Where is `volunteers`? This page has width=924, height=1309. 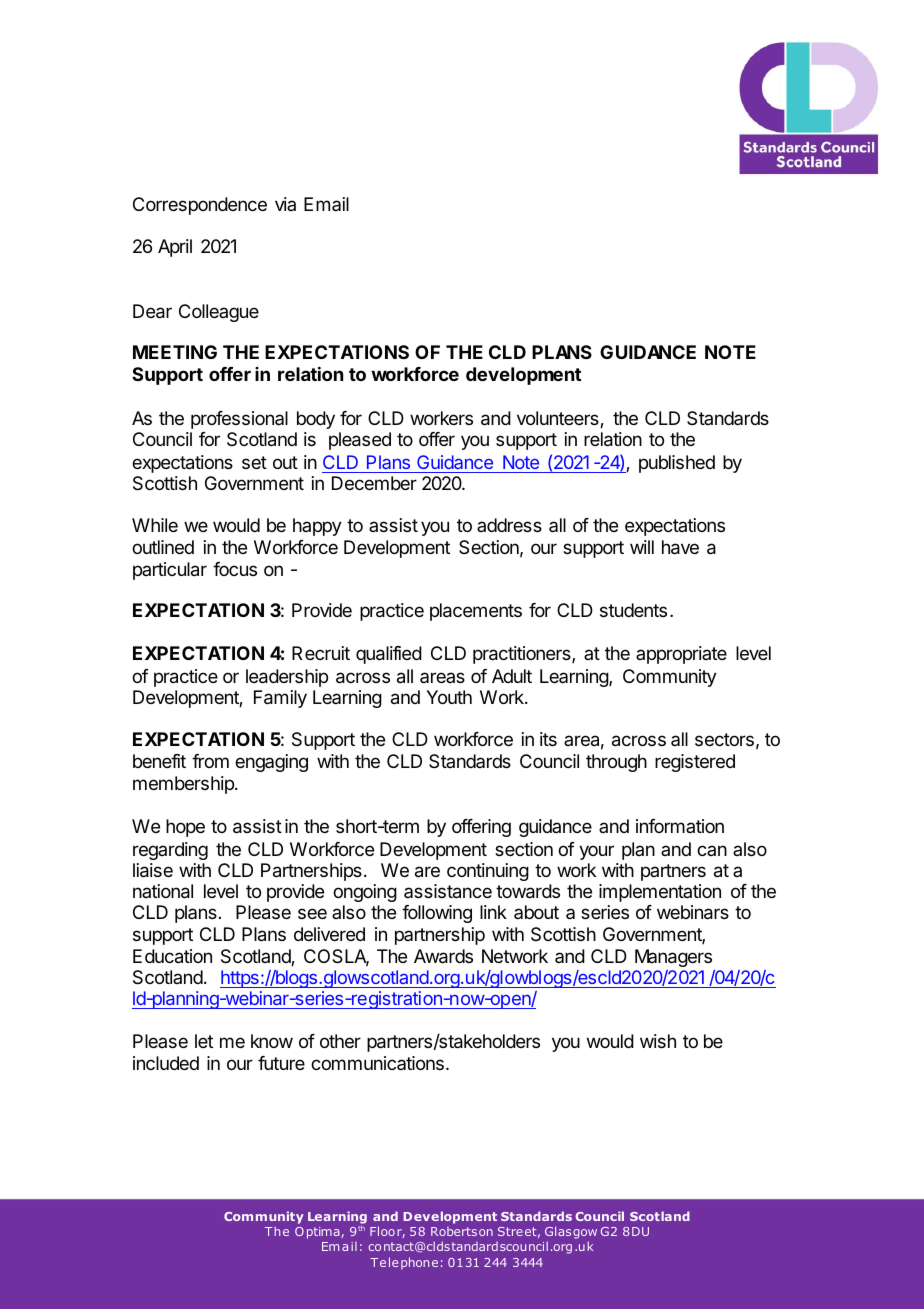
volunteers is located at coordinates (559, 419).
